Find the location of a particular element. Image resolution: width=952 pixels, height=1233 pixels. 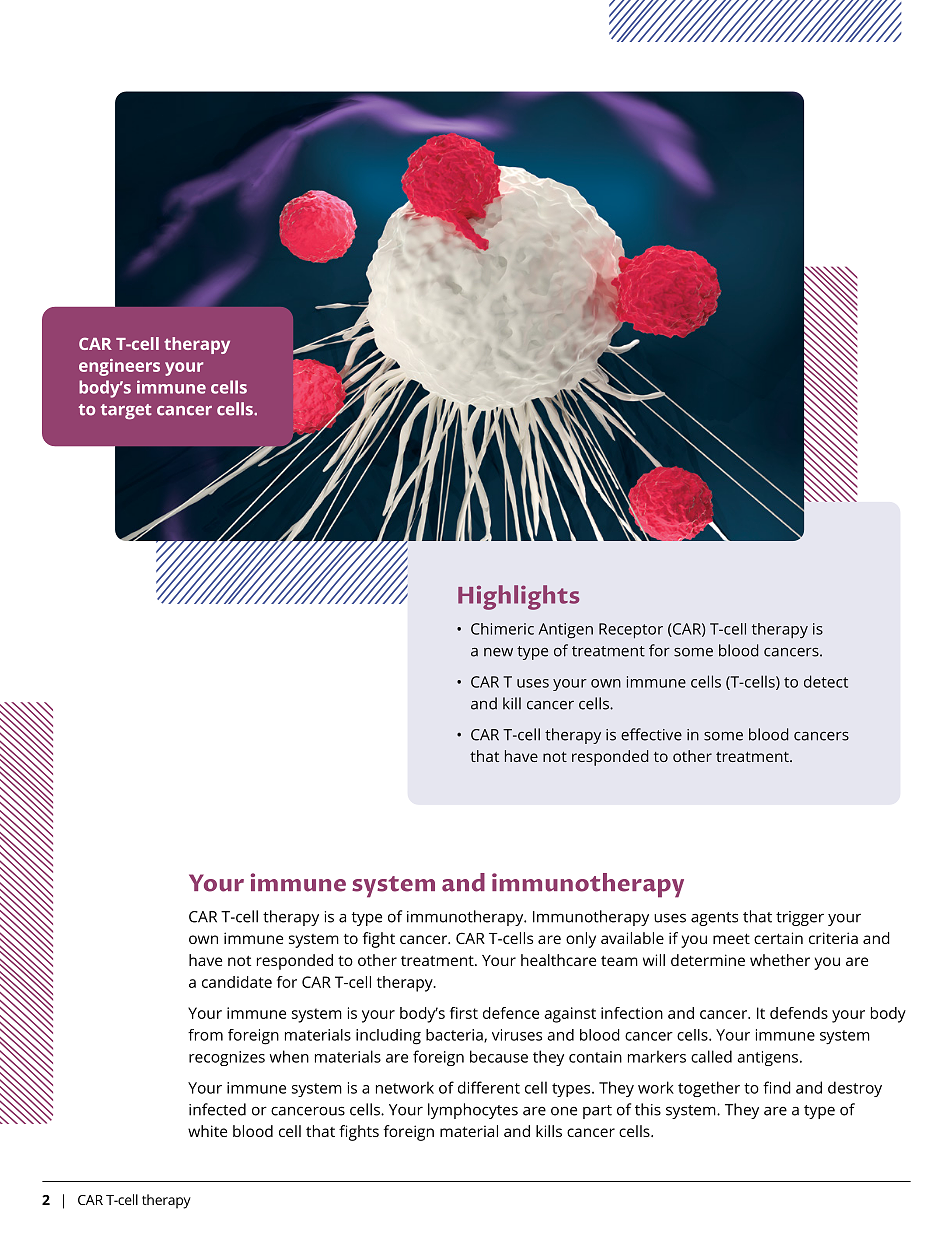

new is located at coordinates (498, 652).
